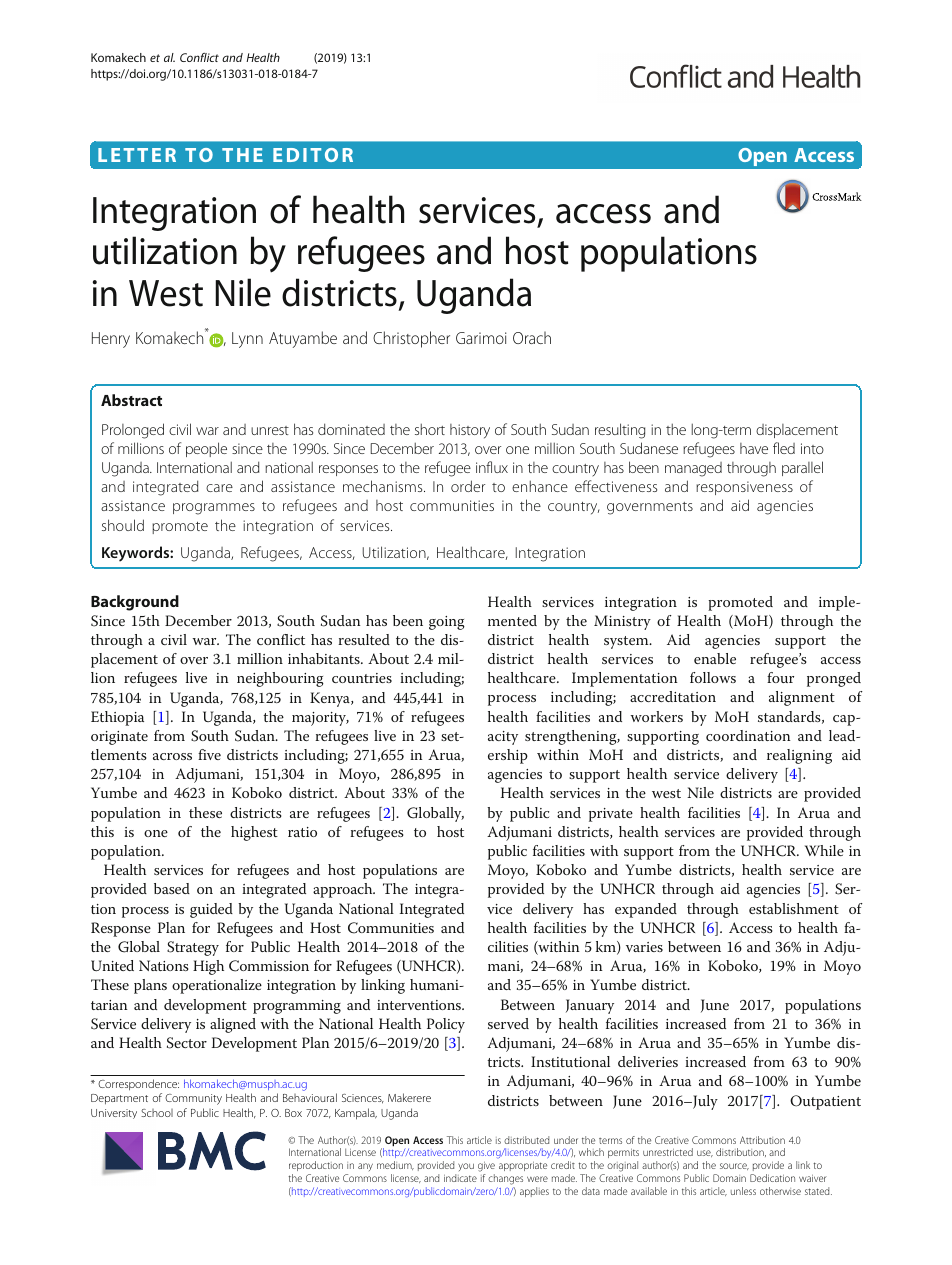 The width and height of the image is (952, 1265). What do you see at coordinates (157, 1113) in the image?
I see `School` at bounding box center [157, 1113].
